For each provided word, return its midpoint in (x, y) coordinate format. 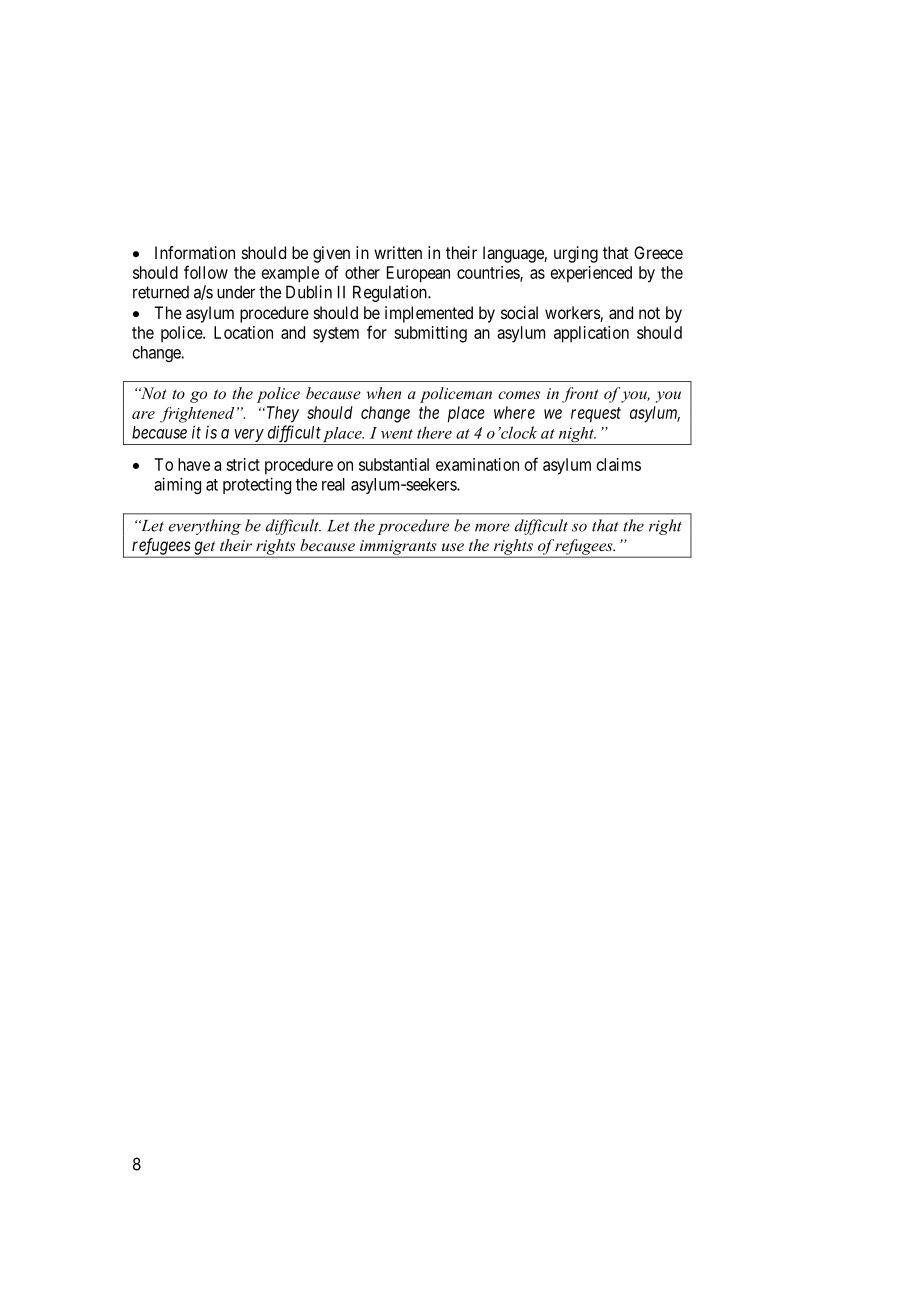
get (205, 549)
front (580, 395)
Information (195, 252)
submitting (430, 334)
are (143, 415)
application (591, 334)
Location (243, 332)
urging (576, 254)
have (194, 464)
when (384, 393)
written (398, 252)
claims (619, 464)
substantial (394, 464)
